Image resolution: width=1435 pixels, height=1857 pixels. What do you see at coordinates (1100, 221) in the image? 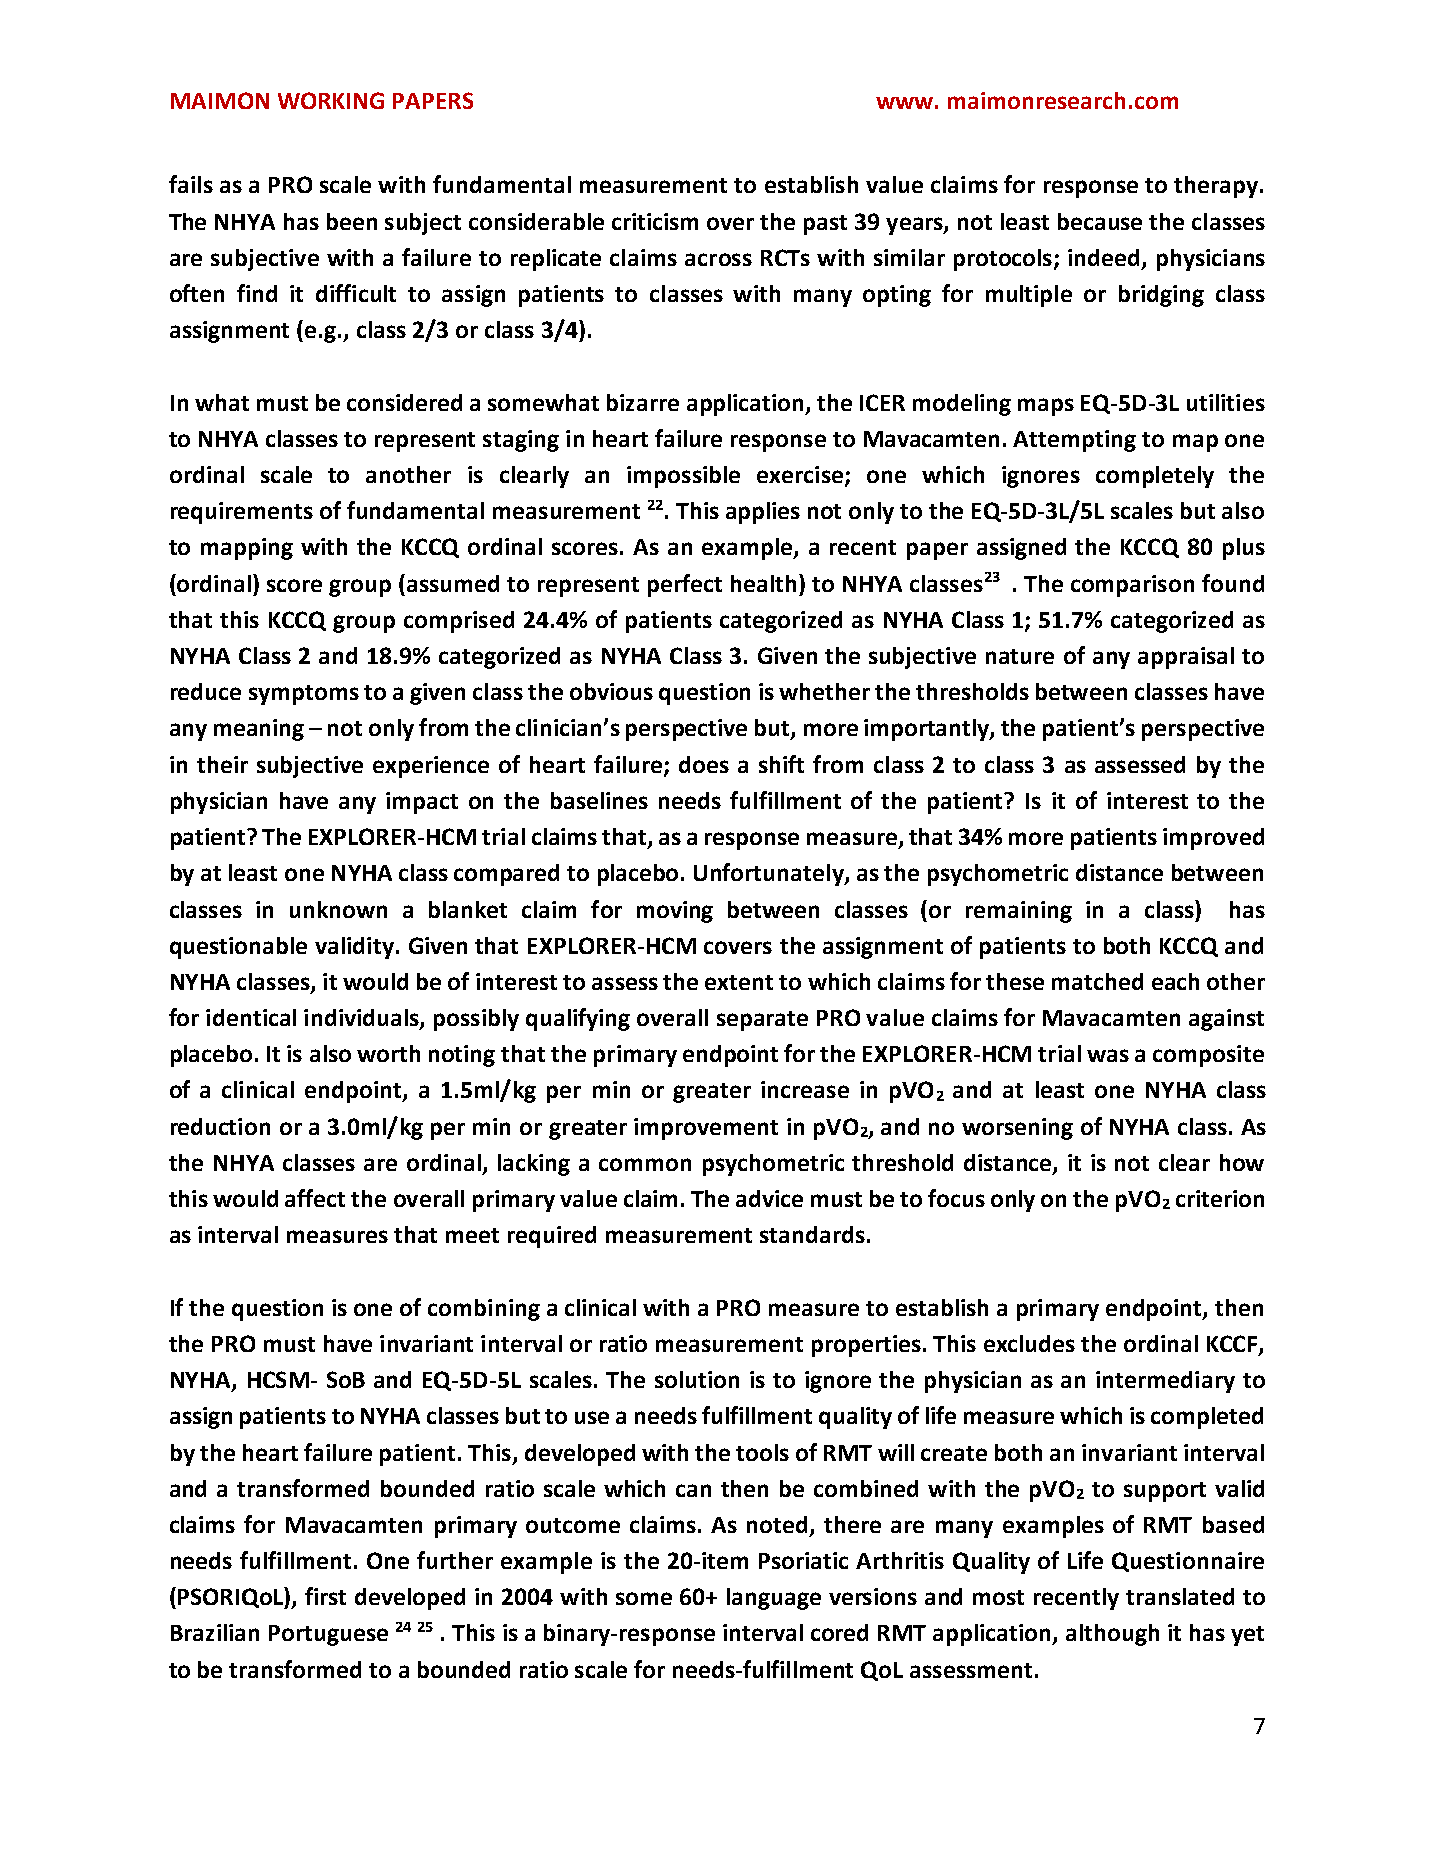
I see `because` at bounding box center [1100, 221].
